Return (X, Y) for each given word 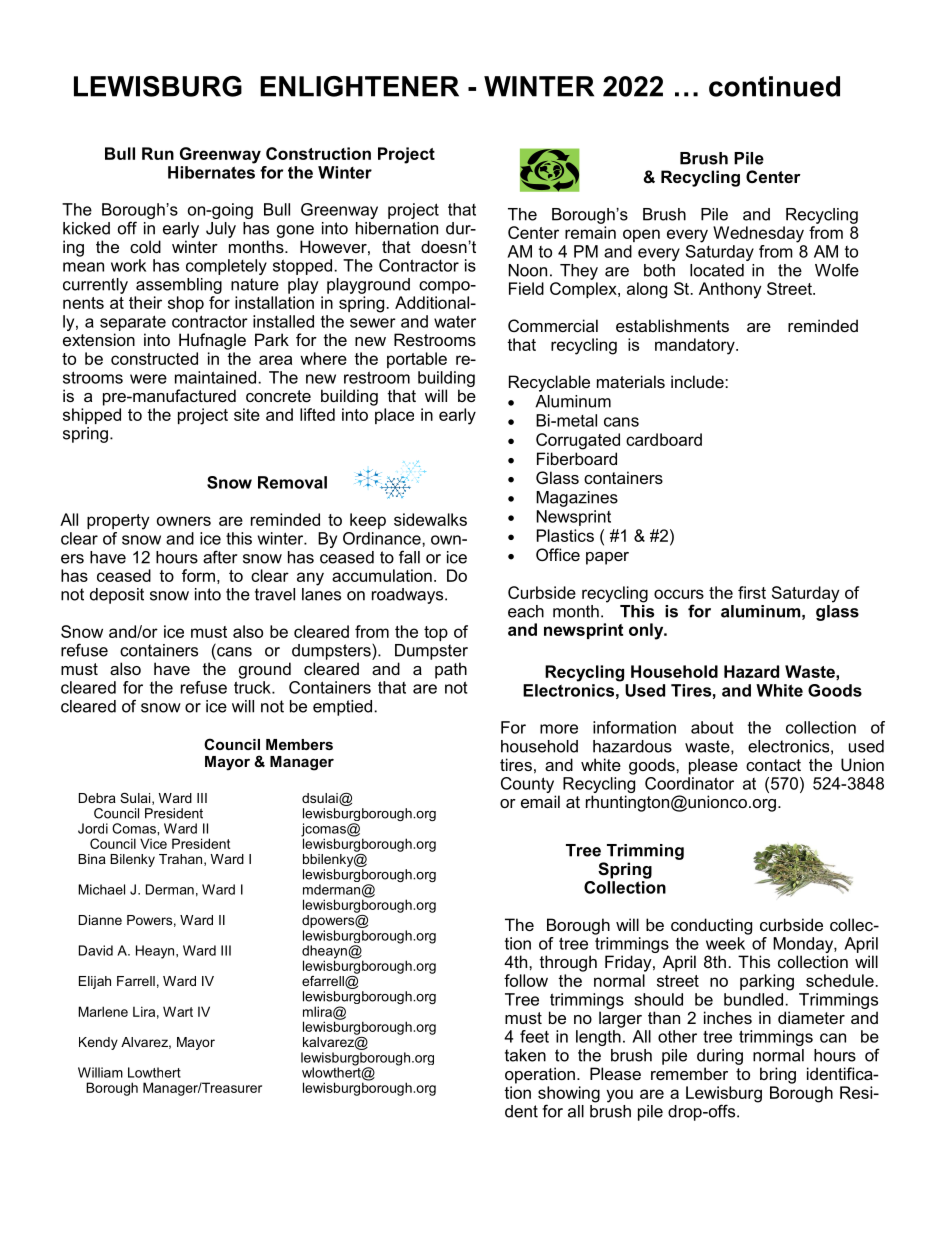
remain (590, 232)
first (752, 592)
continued (774, 86)
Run (158, 153)
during (720, 1057)
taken (525, 1055)
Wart (178, 1011)
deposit (117, 596)
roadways (409, 596)
